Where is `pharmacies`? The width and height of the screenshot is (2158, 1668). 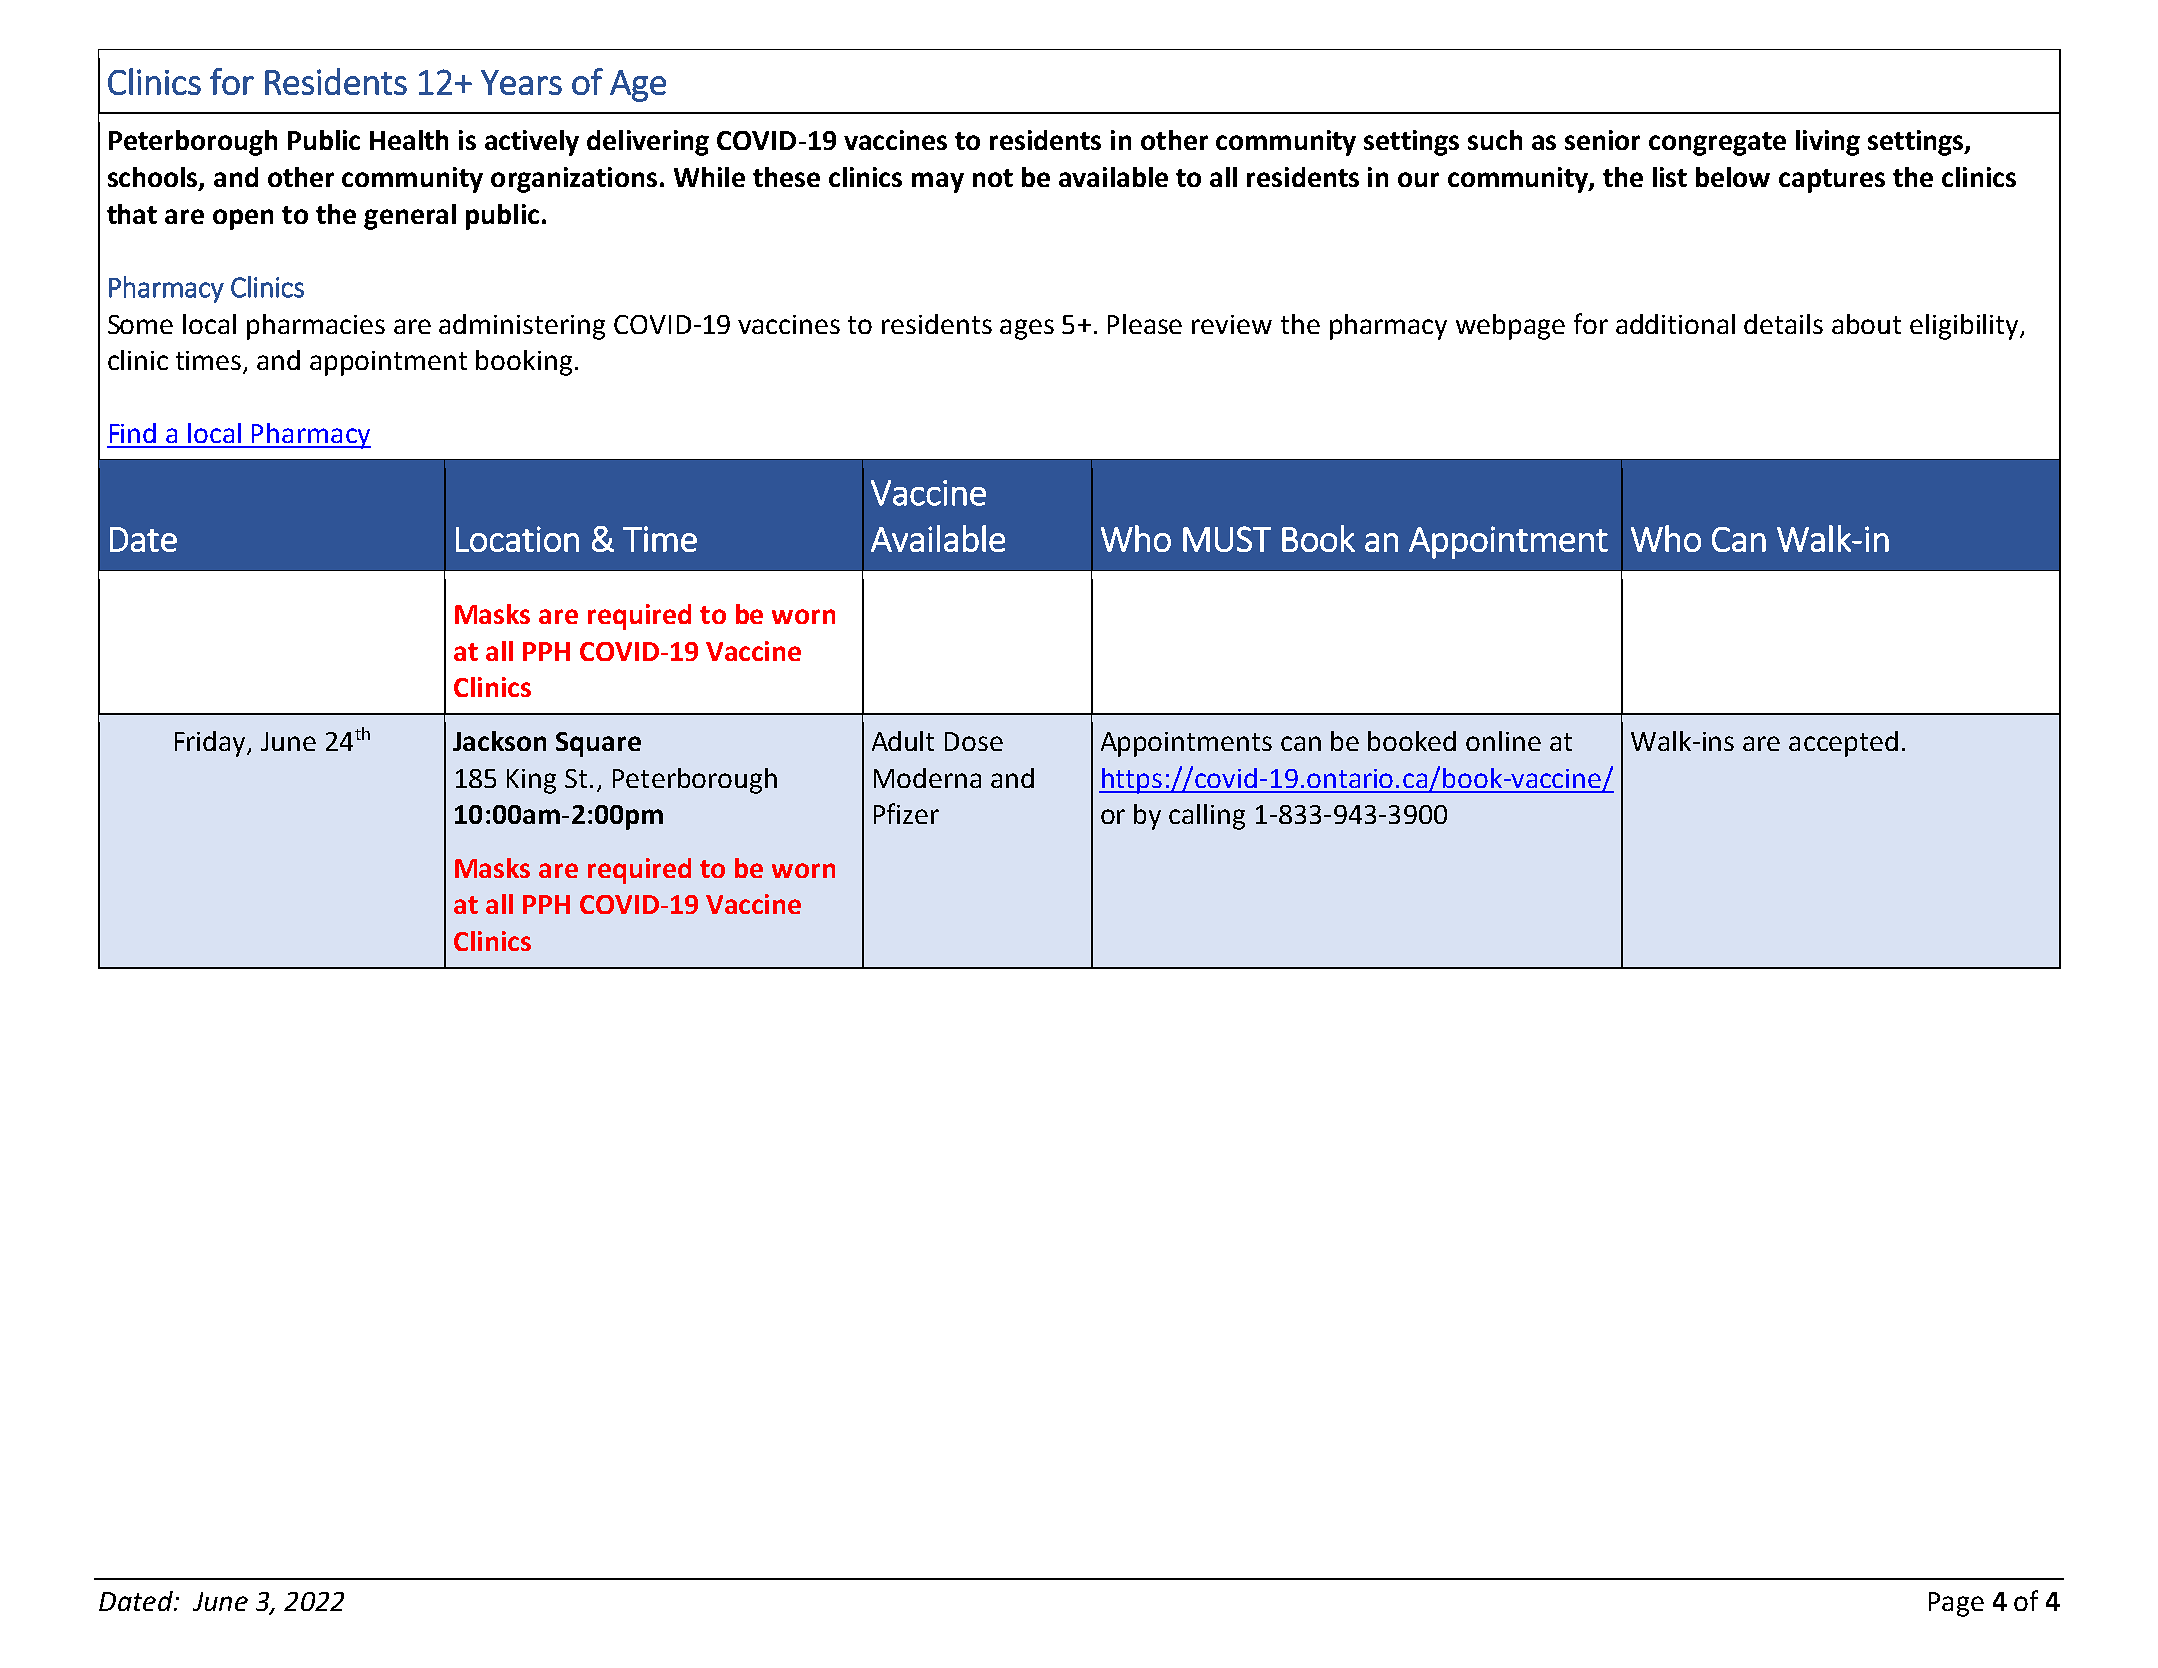 pharmacies is located at coordinates (316, 327).
